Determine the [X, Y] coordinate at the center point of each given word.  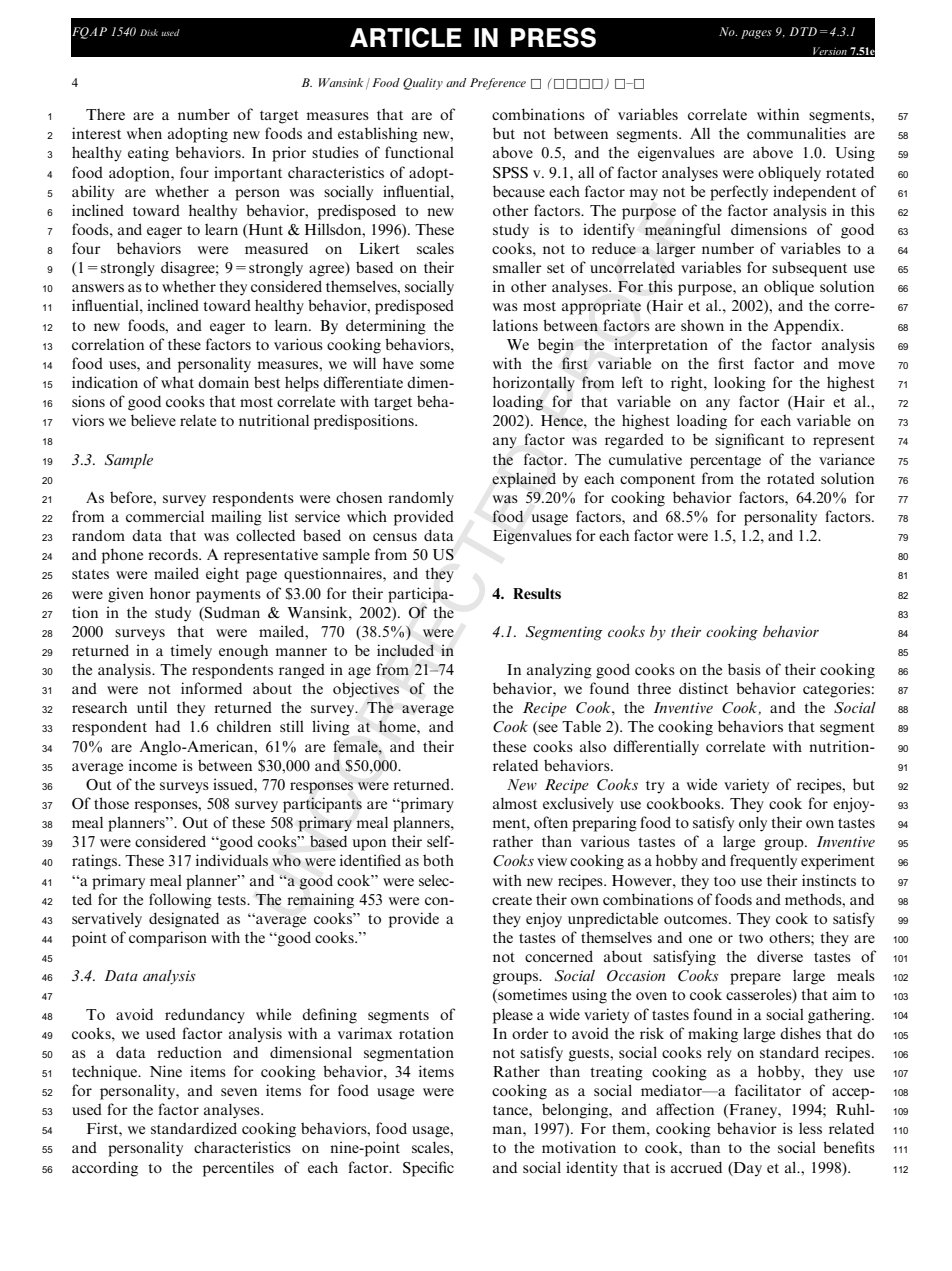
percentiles [238, 1169]
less [810, 1128]
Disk [149, 32]
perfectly [739, 193]
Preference [498, 84]
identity [592, 1169]
